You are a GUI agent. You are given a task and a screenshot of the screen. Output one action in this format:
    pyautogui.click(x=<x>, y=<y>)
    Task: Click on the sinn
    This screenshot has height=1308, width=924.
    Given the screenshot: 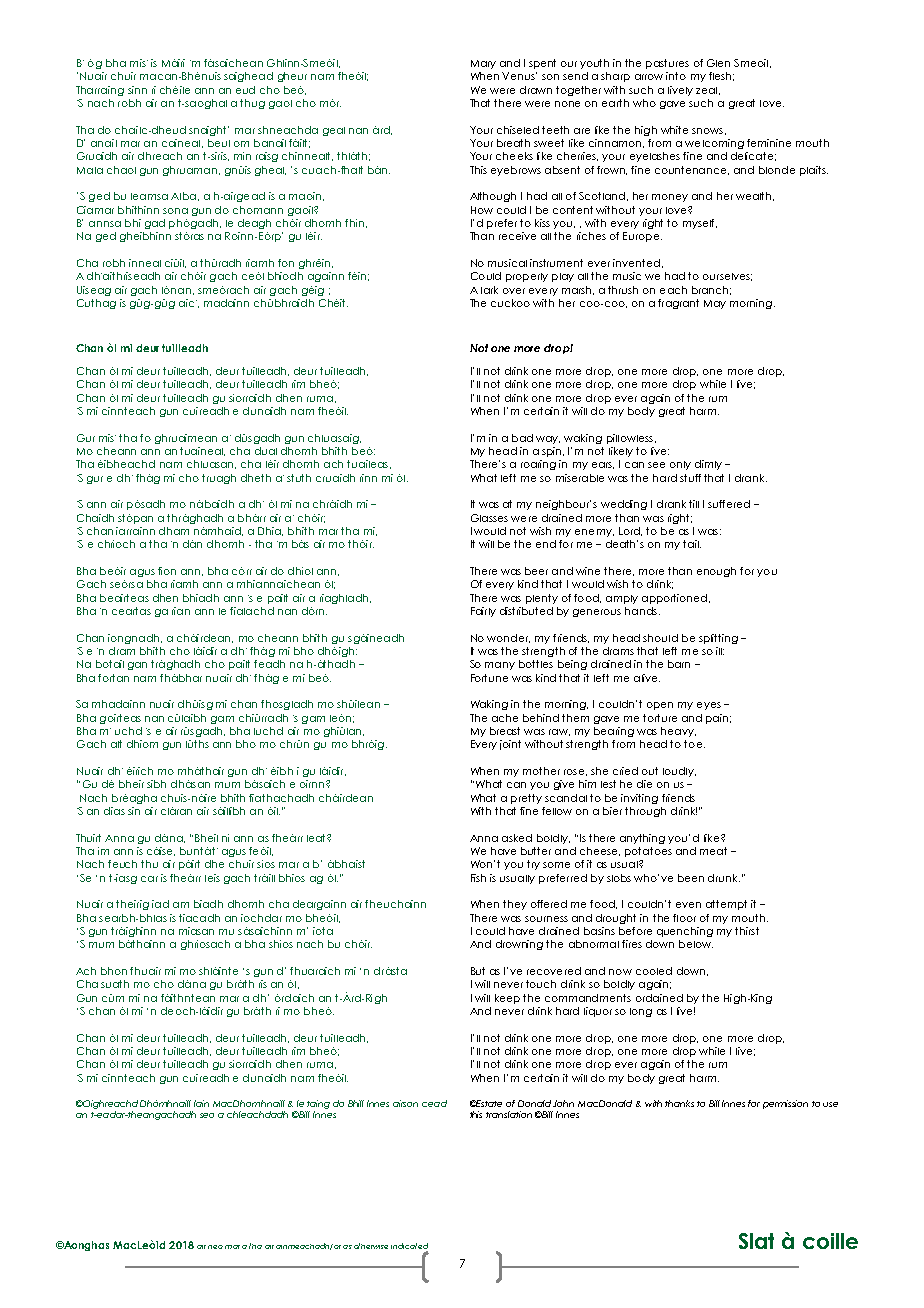 What is the action you would take?
    pyautogui.click(x=137, y=90)
